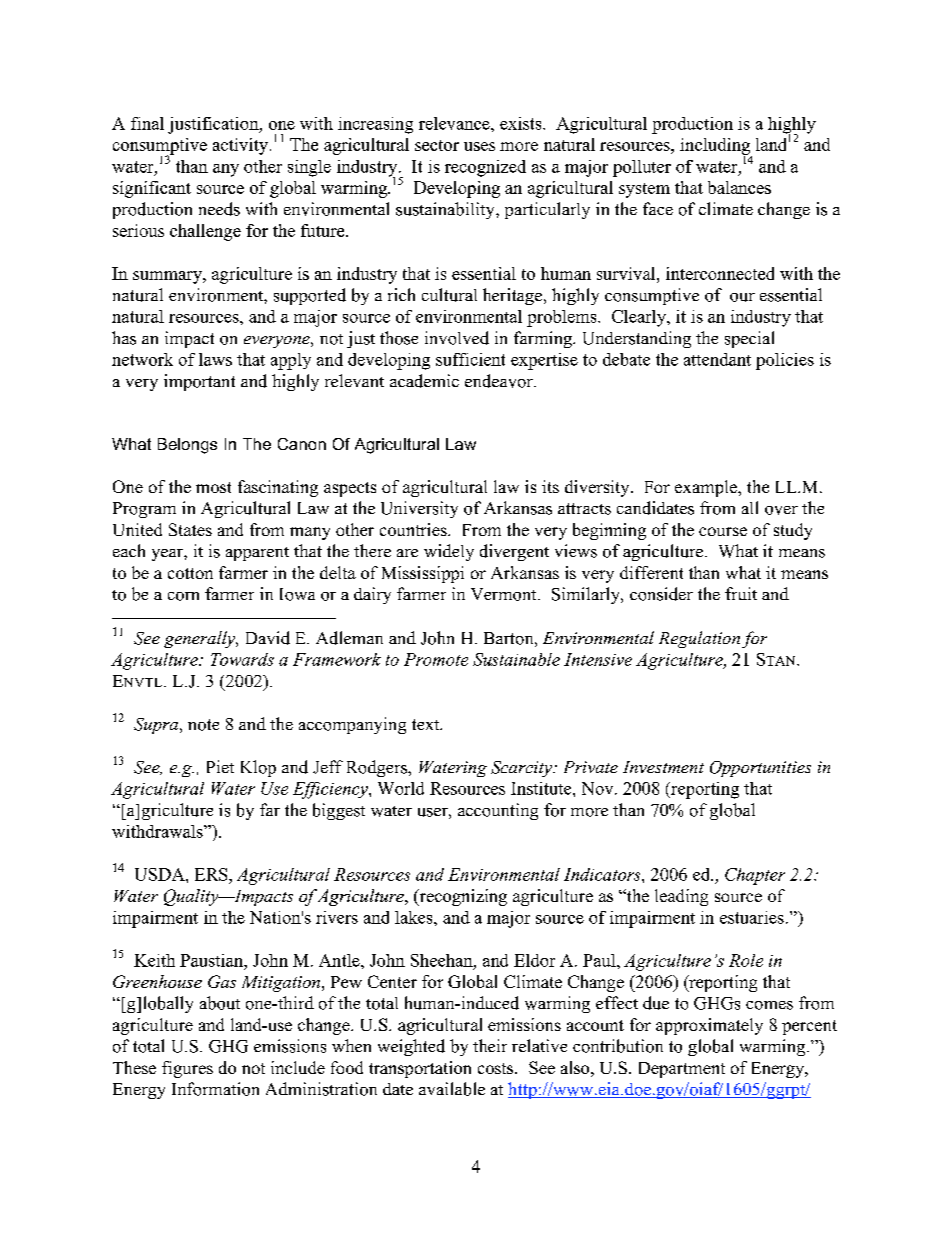 The width and height of the image is (952, 1233). What do you see at coordinates (490, 1045) in the image?
I see `their` at bounding box center [490, 1045].
